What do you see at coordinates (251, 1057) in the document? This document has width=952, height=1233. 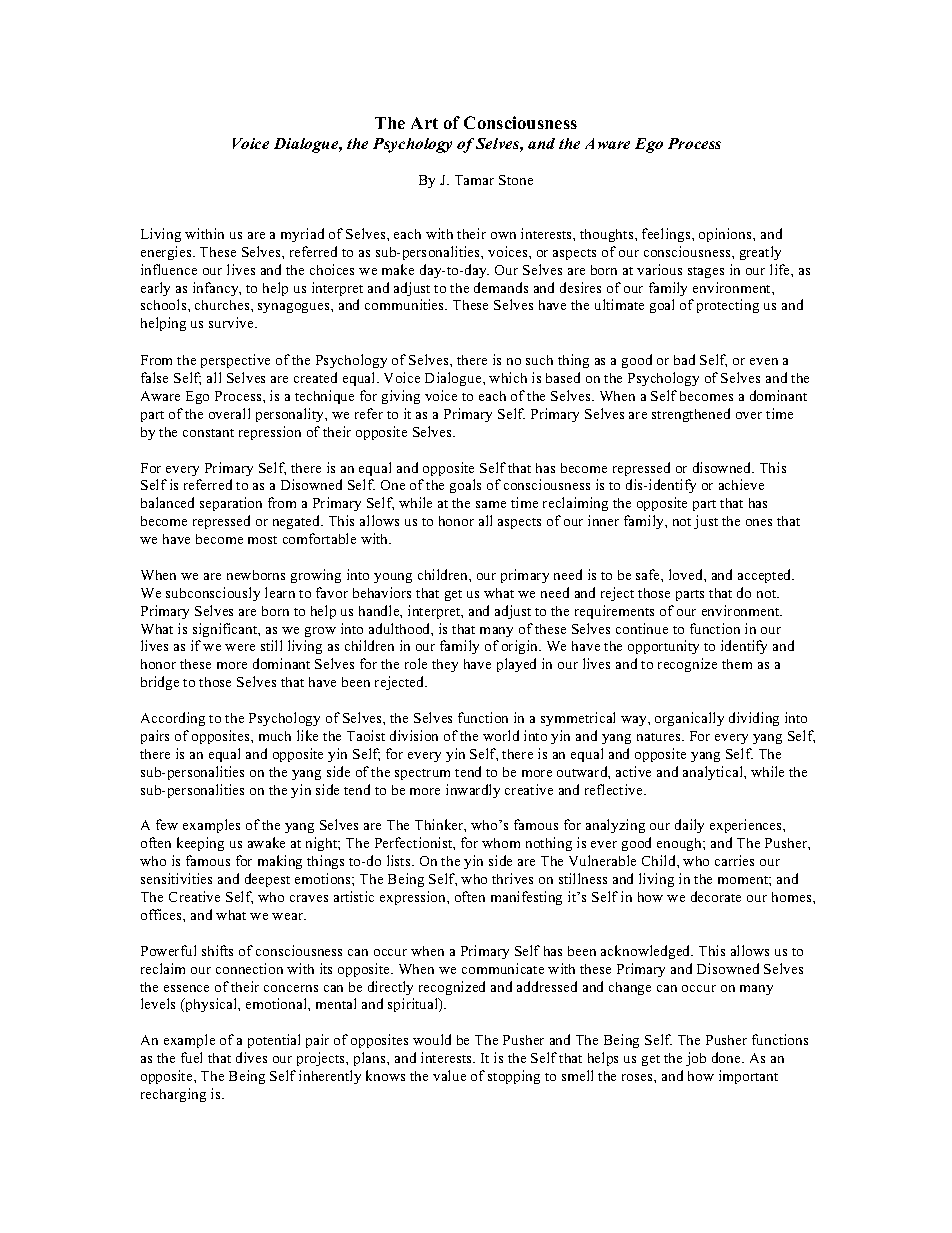 I see `dives` at bounding box center [251, 1057].
